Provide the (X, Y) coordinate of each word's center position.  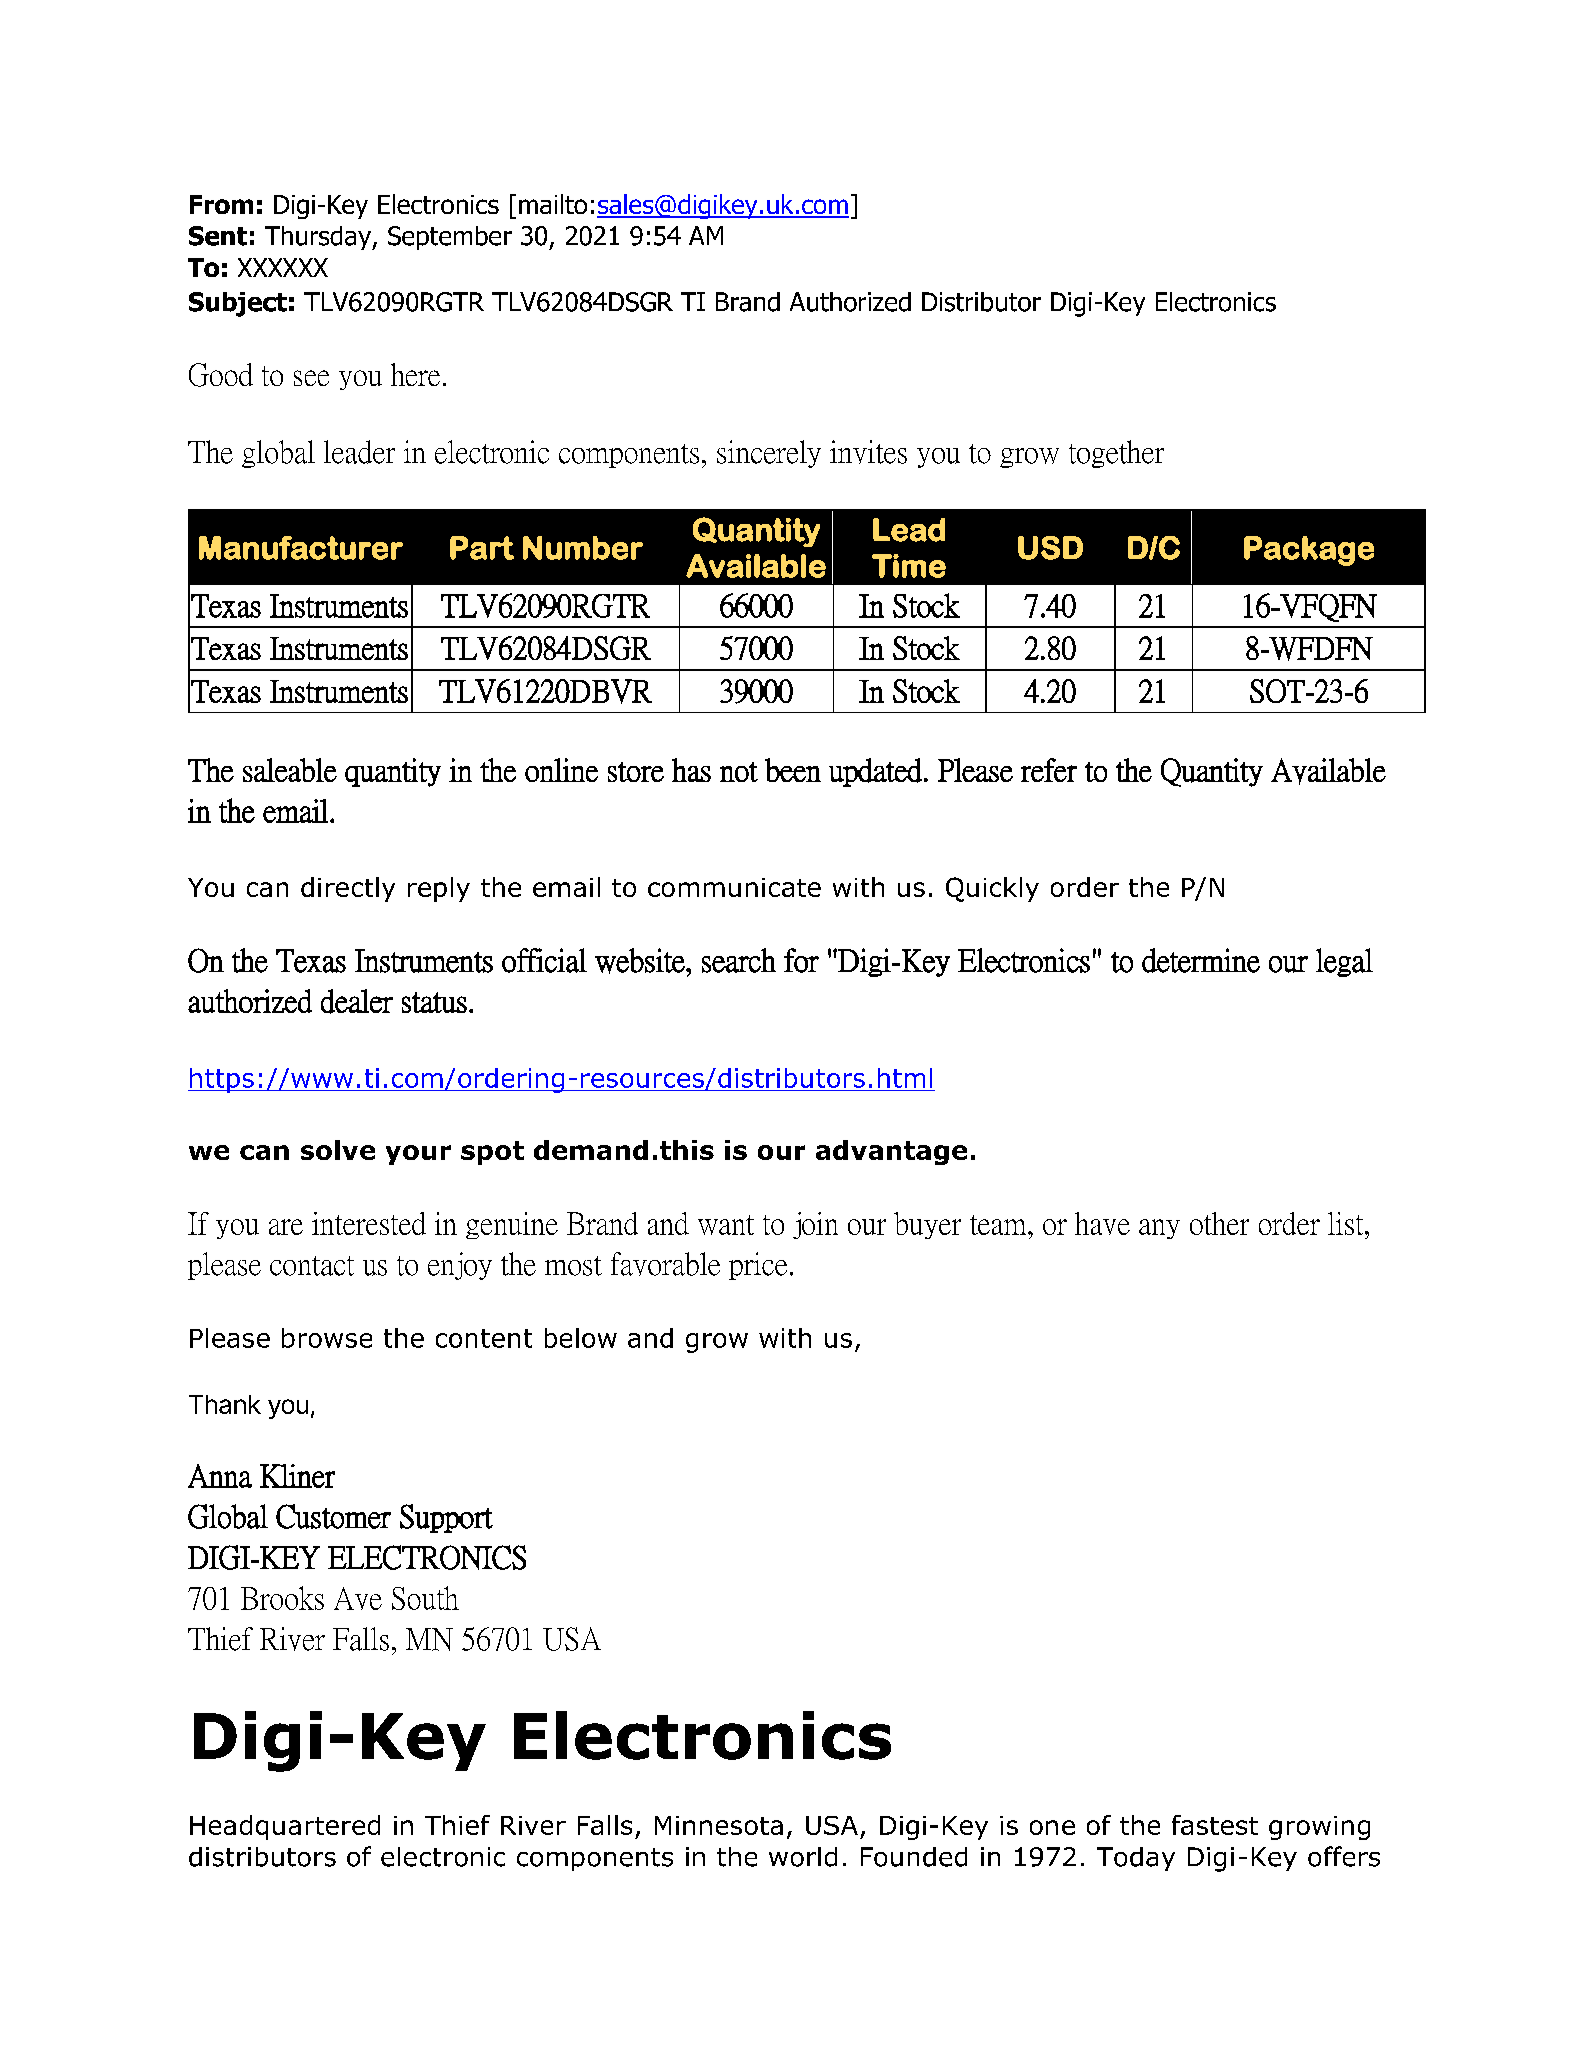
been (793, 770)
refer (1049, 770)
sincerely (769, 454)
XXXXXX (283, 267)
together (1116, 454)
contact (312, 1266)
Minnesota (719, 1825)
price (758, 1266)
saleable (290, 770)
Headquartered (285, 1827)
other (1219, 1223)
